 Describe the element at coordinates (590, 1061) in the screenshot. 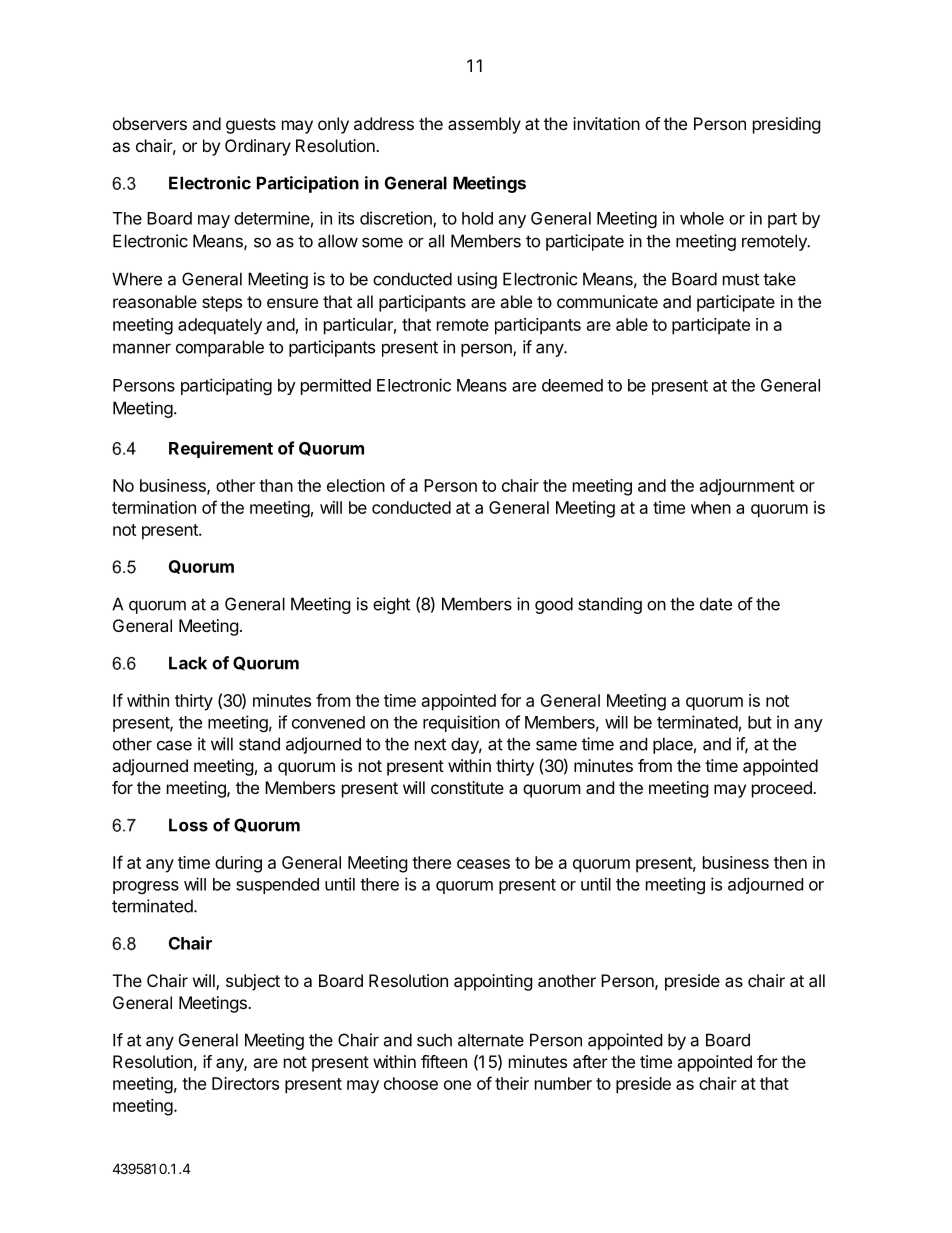

I see `after` at that location.
